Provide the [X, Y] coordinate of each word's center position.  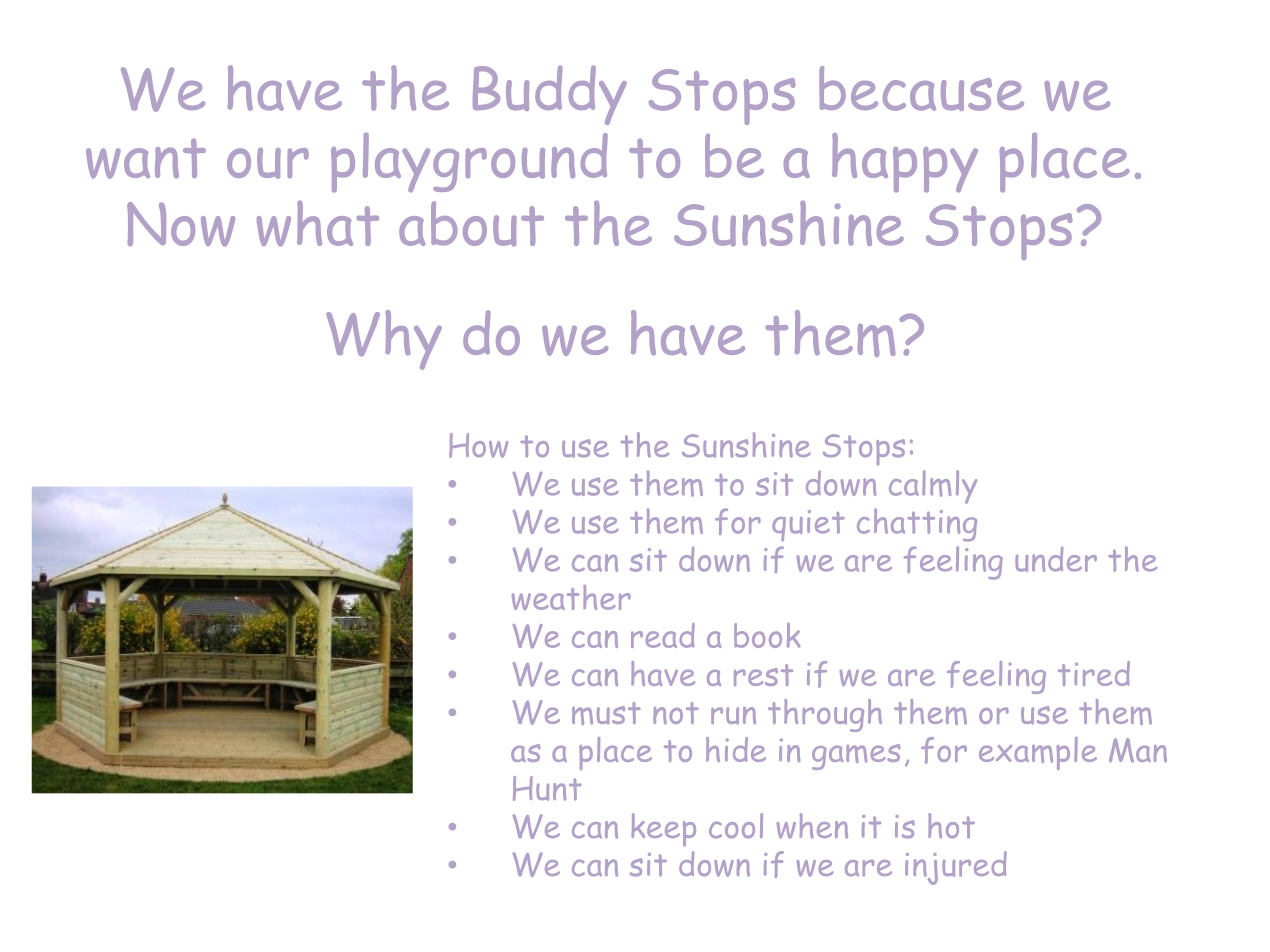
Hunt [547, 788]
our [268, 163]
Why [384, 340]
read [663, 635]
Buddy [550, 95]
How [478, 445]
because [921, 88]
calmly [933, 487]
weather [571, 597]
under [1056, 559]
